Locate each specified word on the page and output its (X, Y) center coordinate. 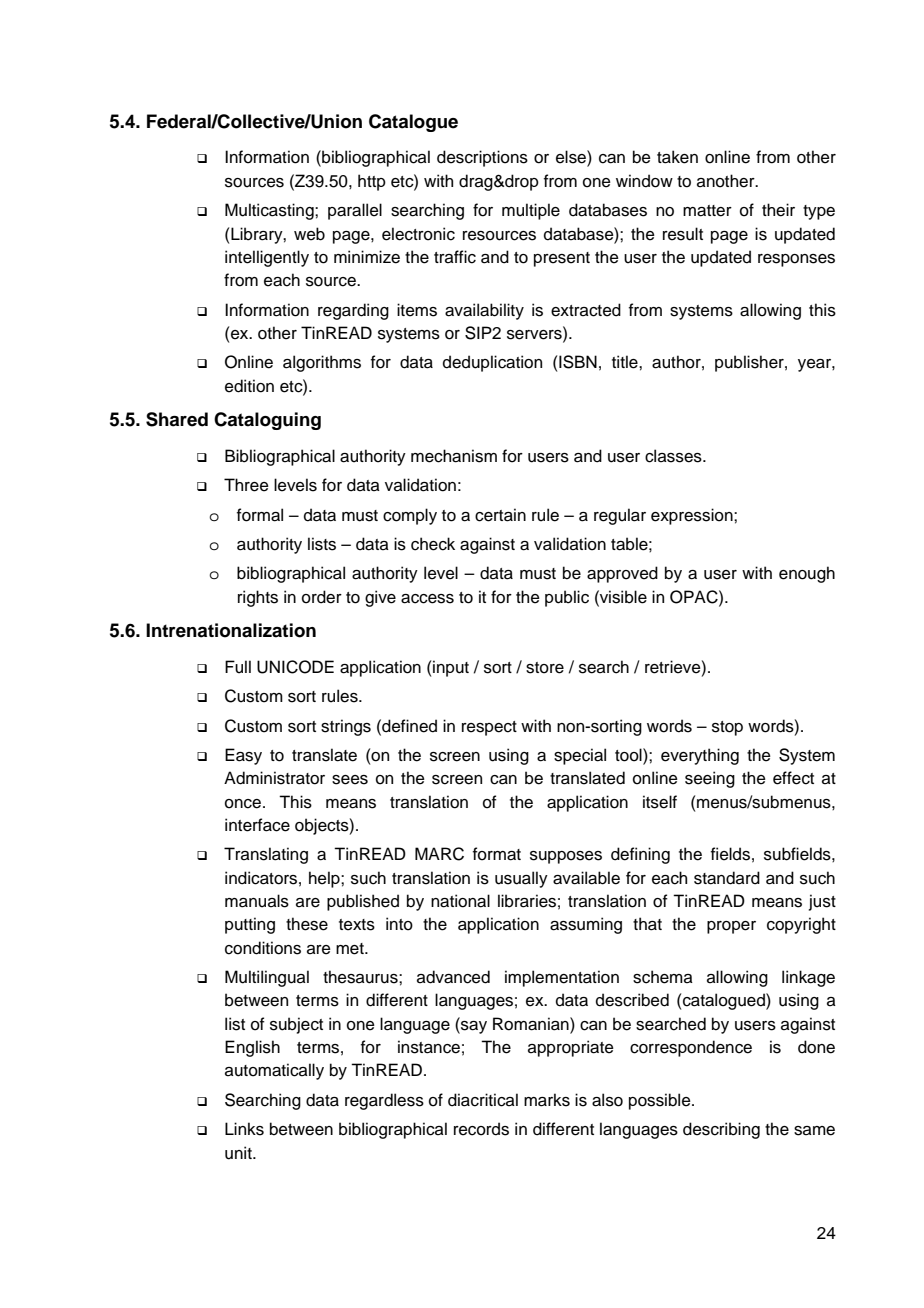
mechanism (454, 456)
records (481, 1129)
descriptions (482, 158)
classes (674, 456)
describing (721, 1130)
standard (727, 878)
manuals (257, 901)
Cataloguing (267, 421)
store (545, 668)
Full (238, 667)
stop (727, 728)
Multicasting (270, 211)
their (778, 210)
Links (244, 1129)
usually (521, 879)
